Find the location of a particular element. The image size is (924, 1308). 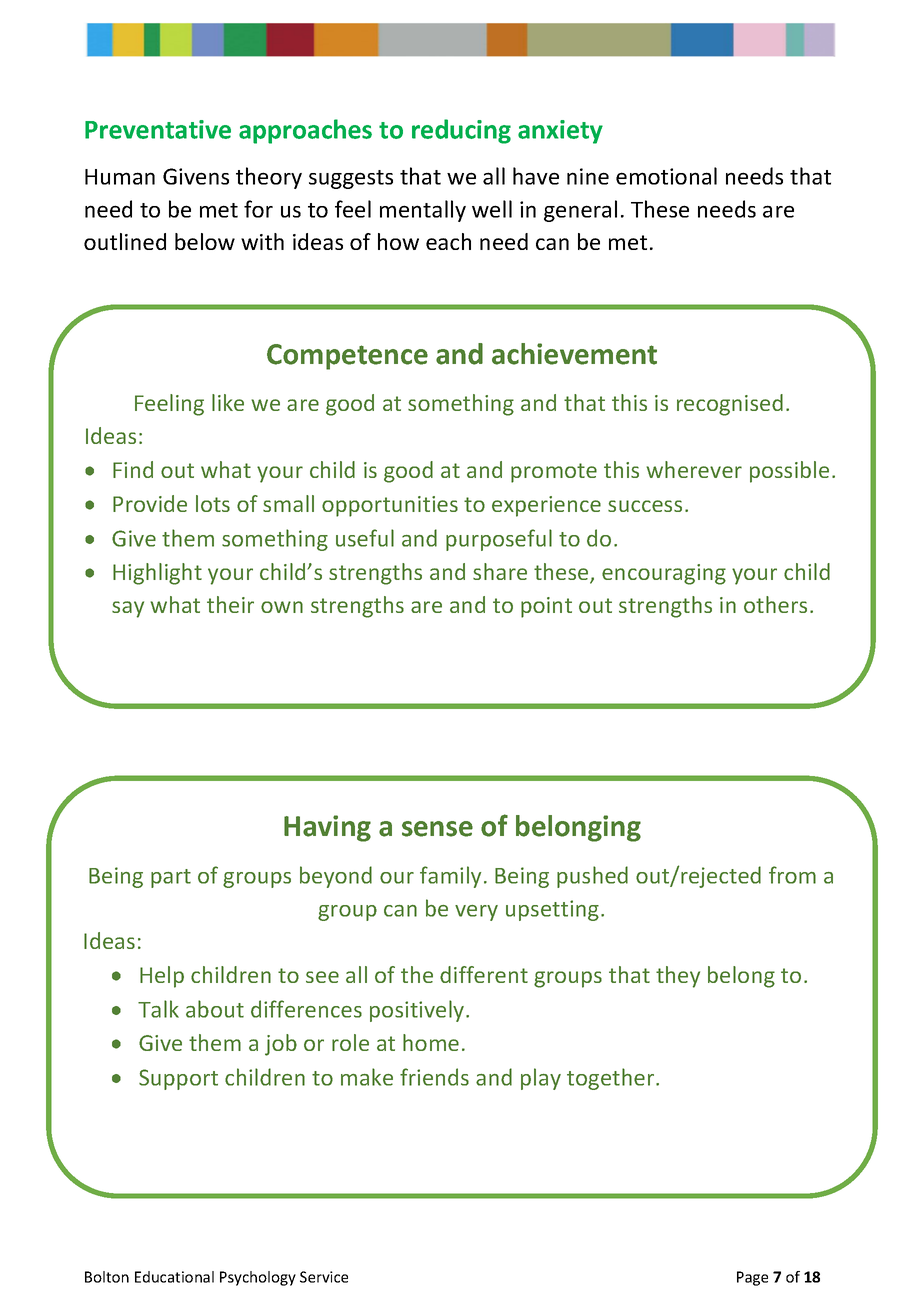

sense is located at coordinates (437, 829).
